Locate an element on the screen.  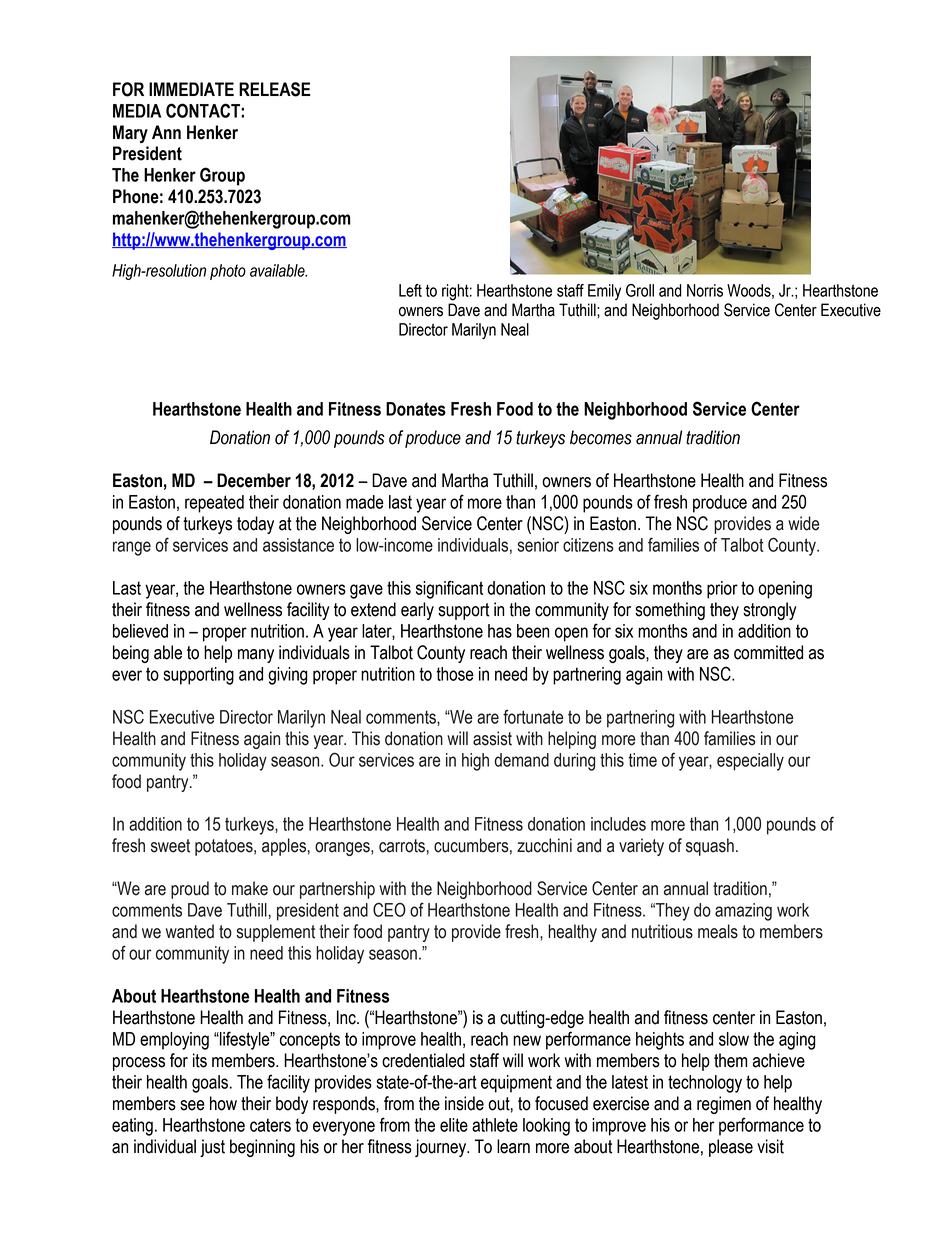
Norris is located at coordinates (705, 290).
